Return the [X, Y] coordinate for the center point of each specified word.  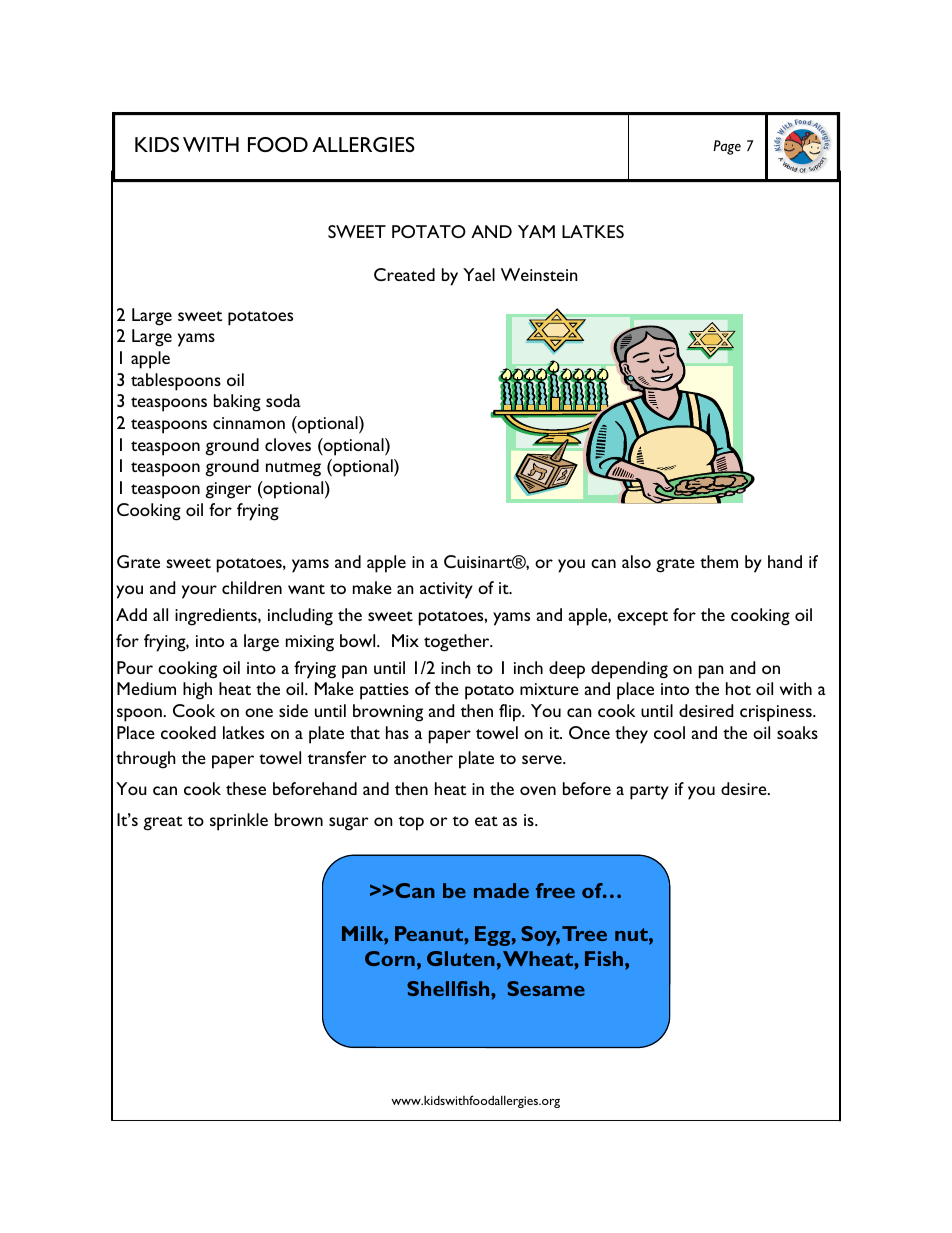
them [719, 561]
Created [404, 274]
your [199, 592]
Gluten [461, 958]
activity [446, 590]
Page [727, 147]
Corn [390, 958]
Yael [479, 274]
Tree [584, 933]
